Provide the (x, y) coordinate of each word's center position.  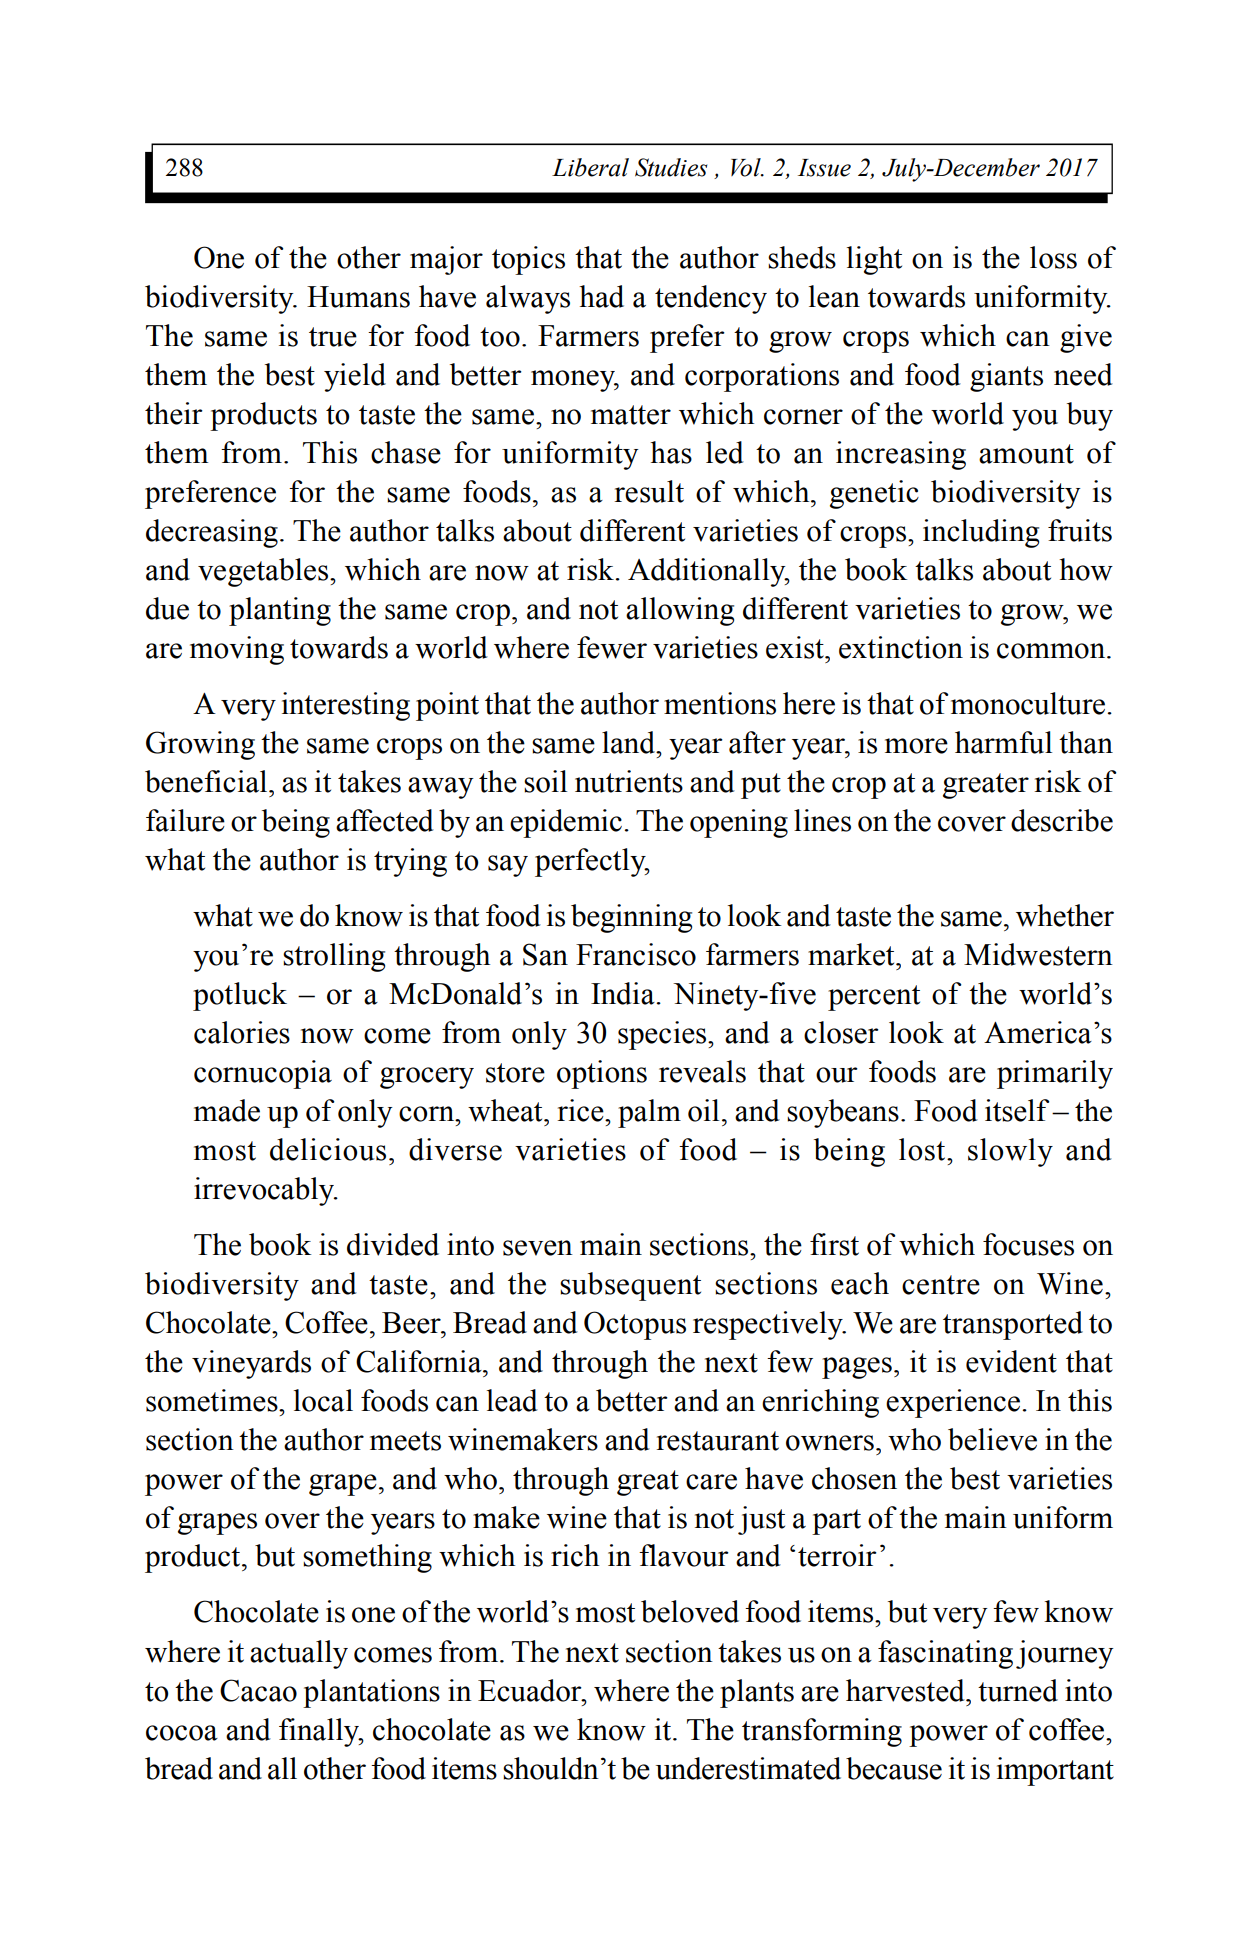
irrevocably (265, 1191)
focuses (1028, 1244)
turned (1018, 1690)
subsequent (630, 1286)
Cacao (258, 1690)
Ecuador (531, 1690)
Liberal (590, 167)
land (629, 742)
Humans (358, 297)
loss (1053, 257)
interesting (346, 706)
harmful (1003, 742)
